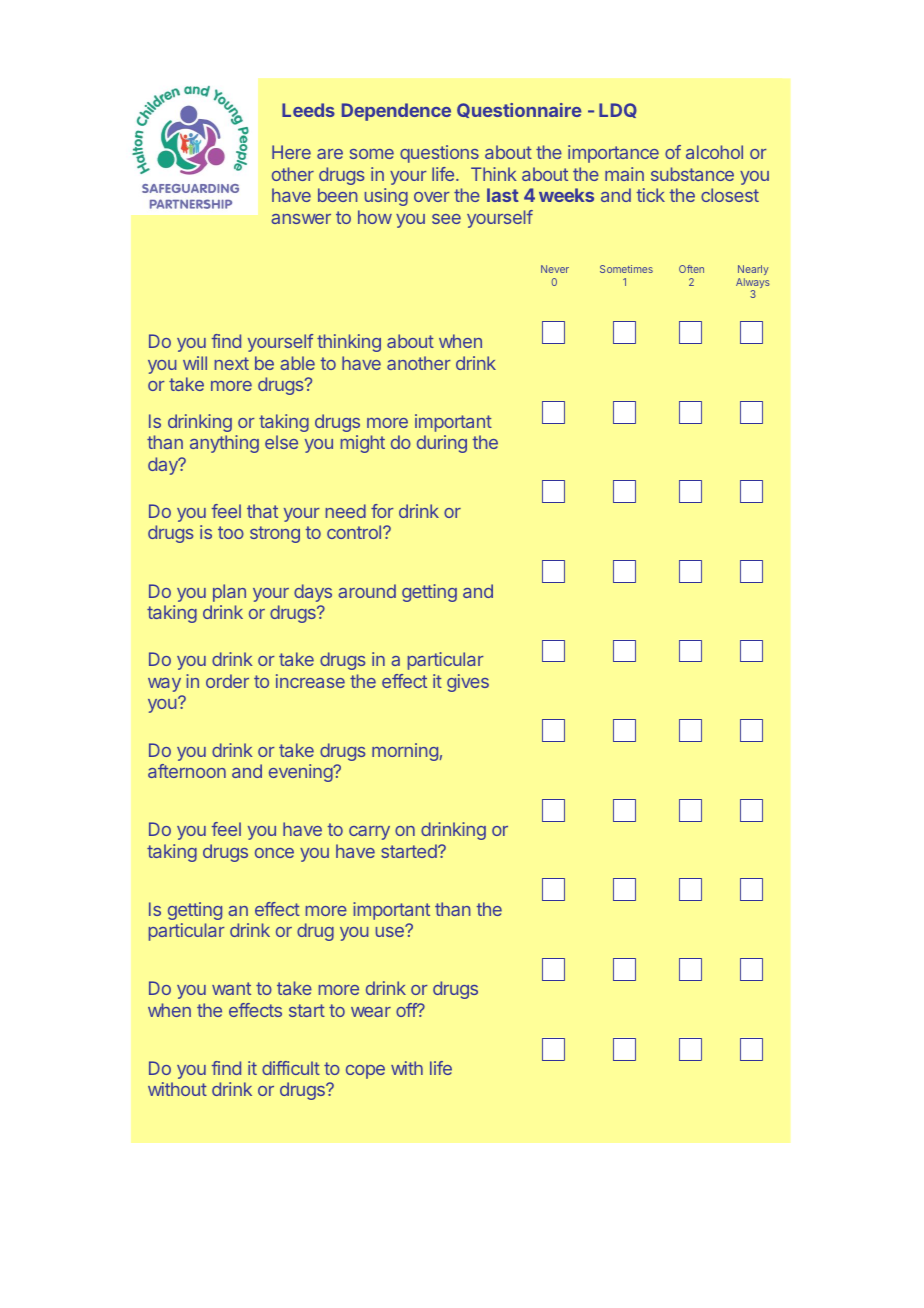 This screenshot has width=924, height=1308. Describe the element at coordinates (407, 1010) in the screenshot. I see `off` at that location.
